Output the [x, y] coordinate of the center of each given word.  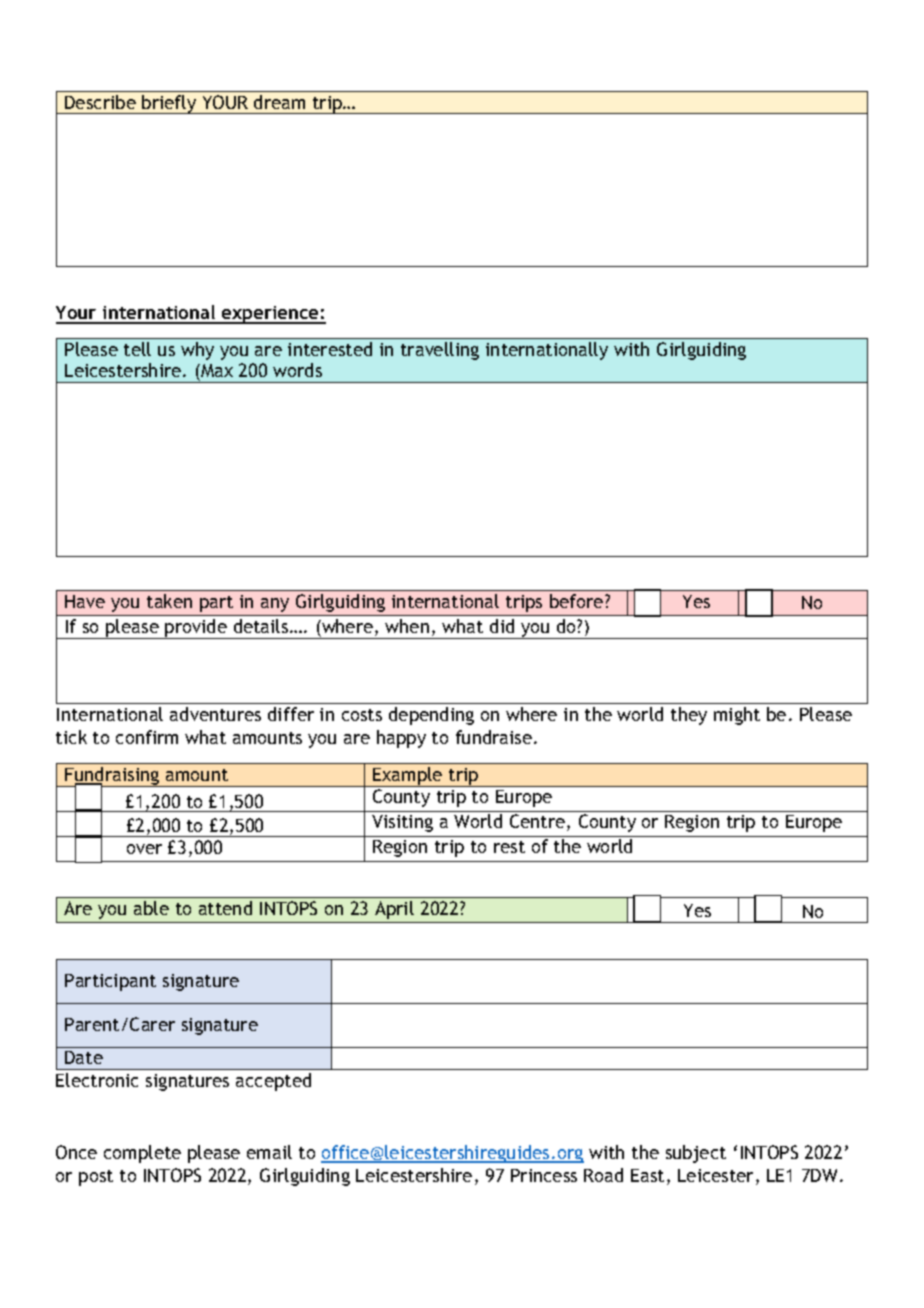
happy [401, 739]
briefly [169, 104]
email [269, 1152]
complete [142, 1154]
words [297, 370]
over [144, 849]
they [689, 716]
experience [270, 315]
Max [216, 372]
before [578, 601]
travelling [440, 351]
